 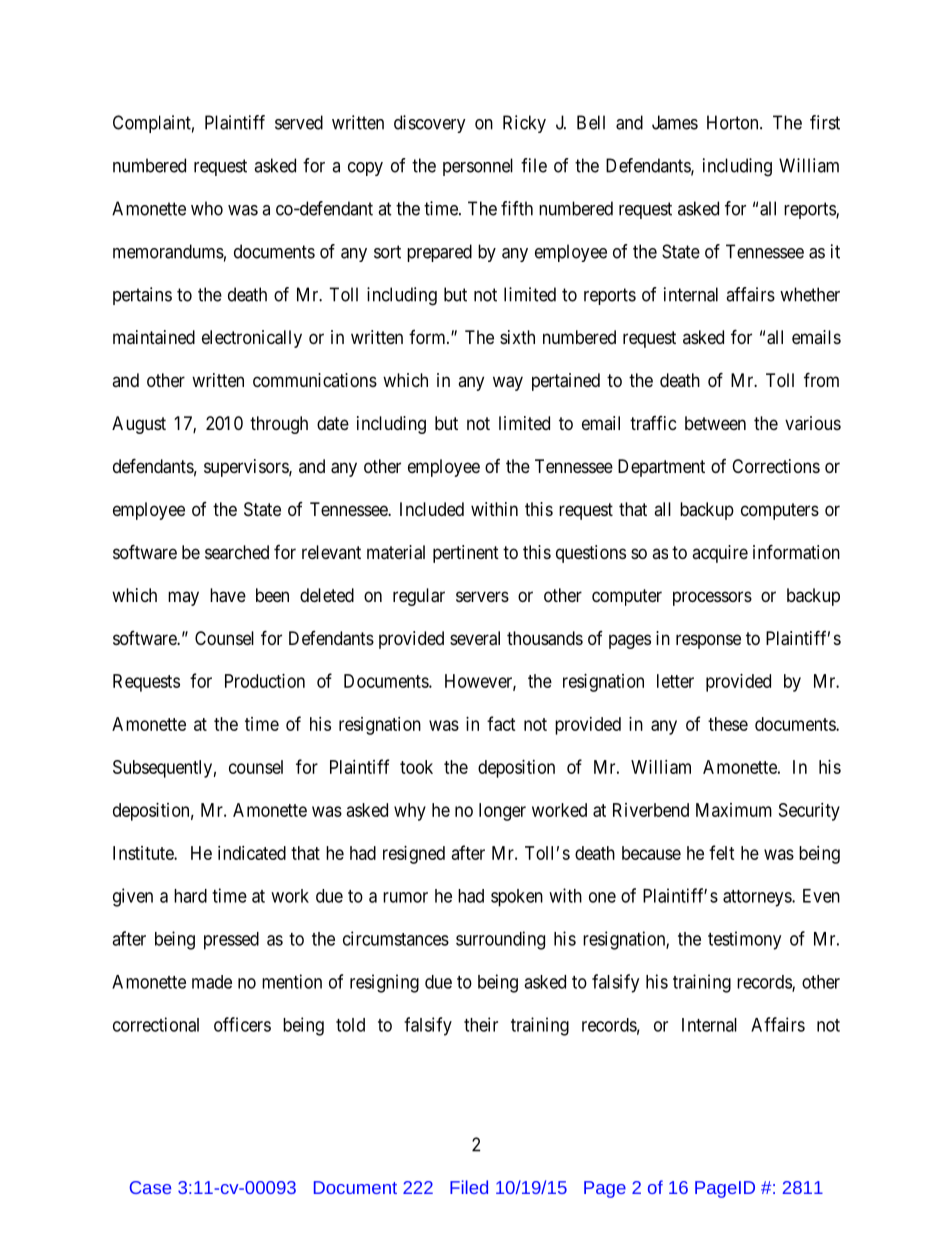 What do you see at coordinates (252, 853) in the document?
I see `indicated` at bounding box center [252, 853].
